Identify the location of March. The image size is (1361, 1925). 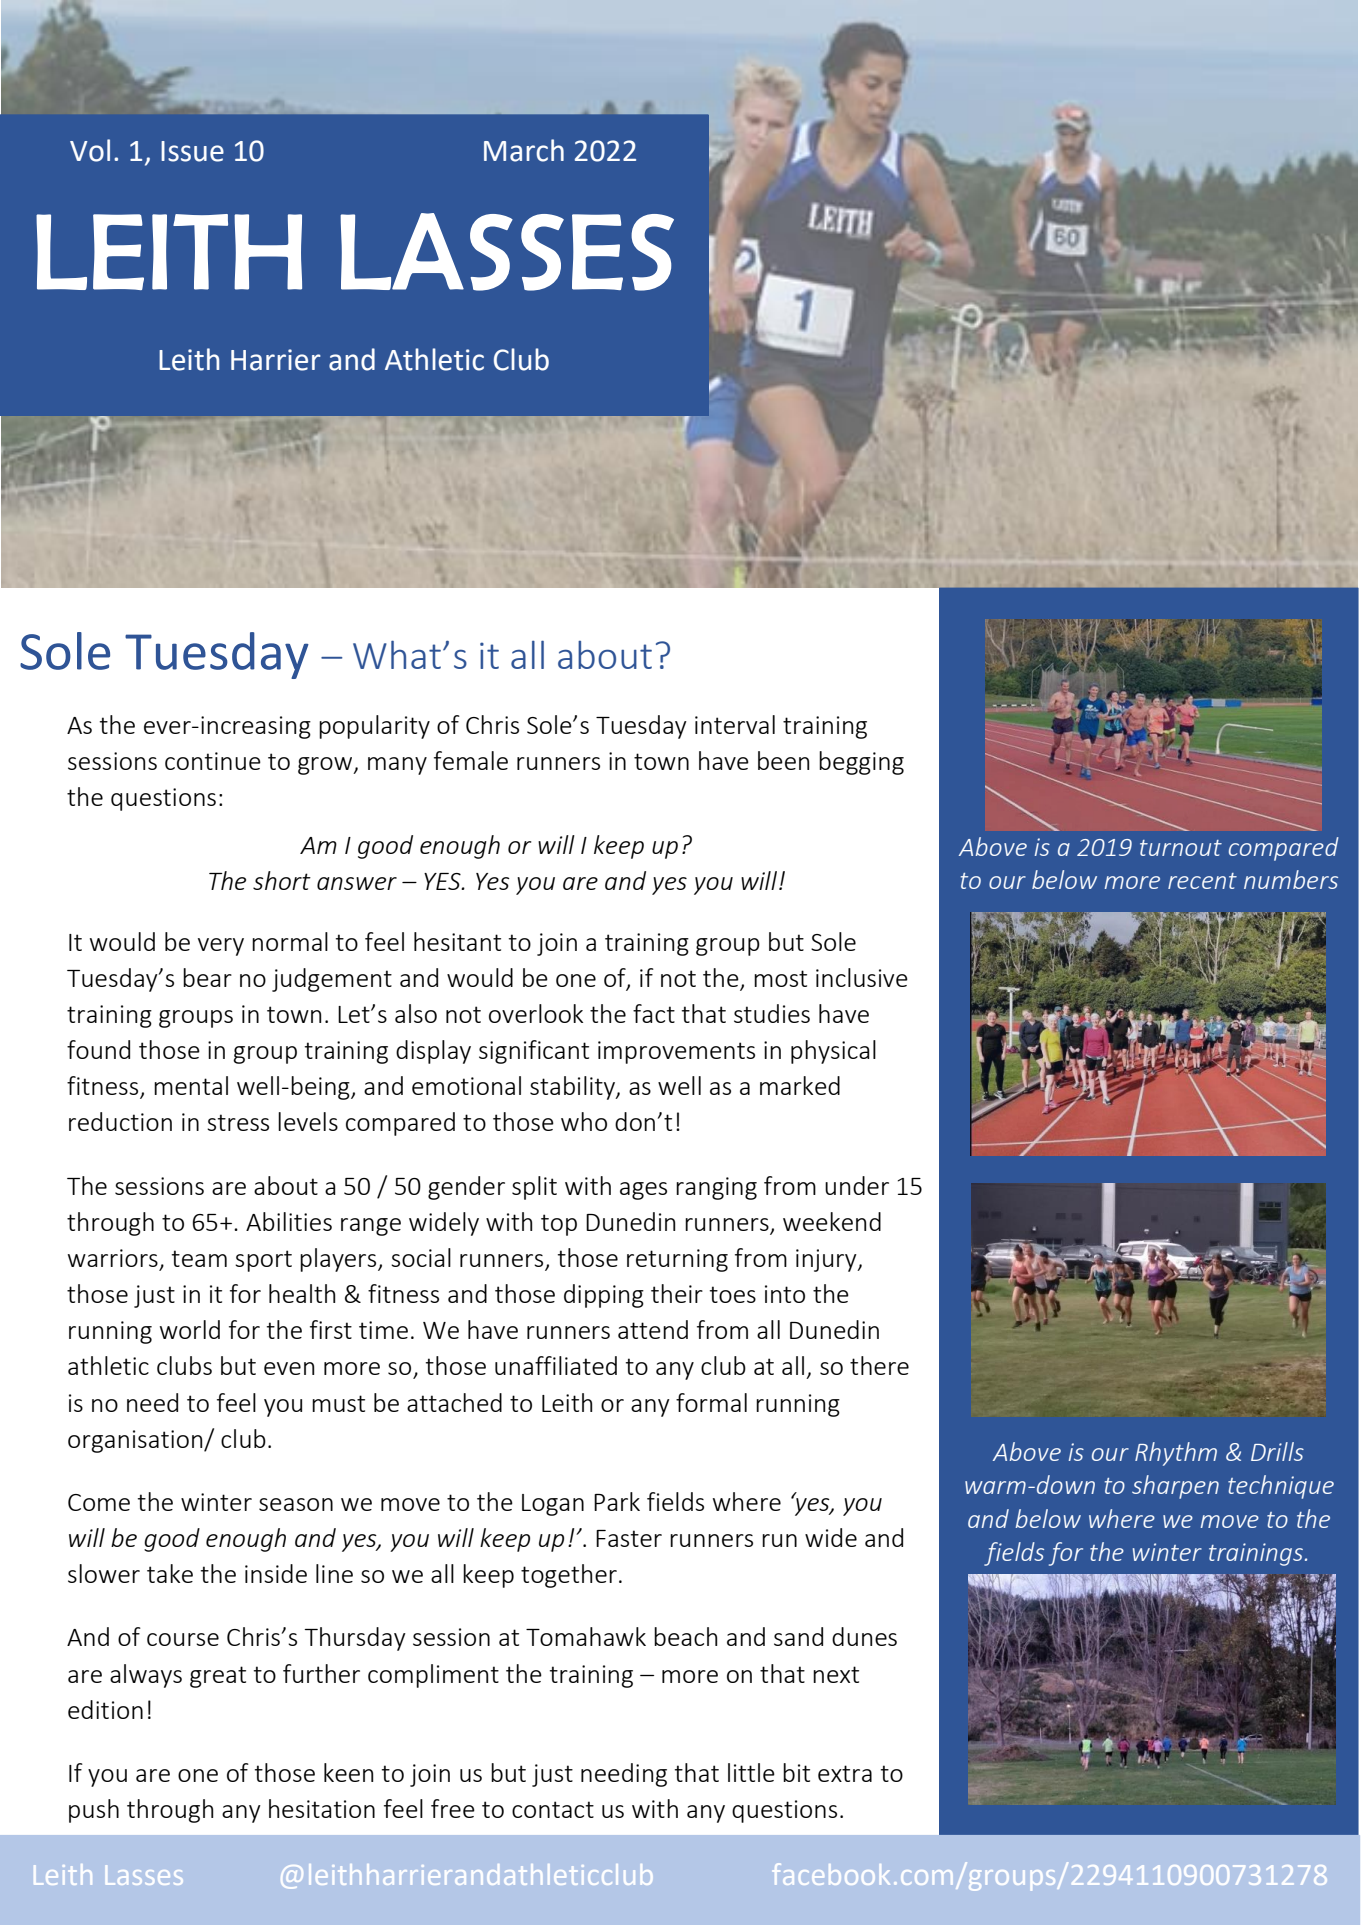
(524, 150).
